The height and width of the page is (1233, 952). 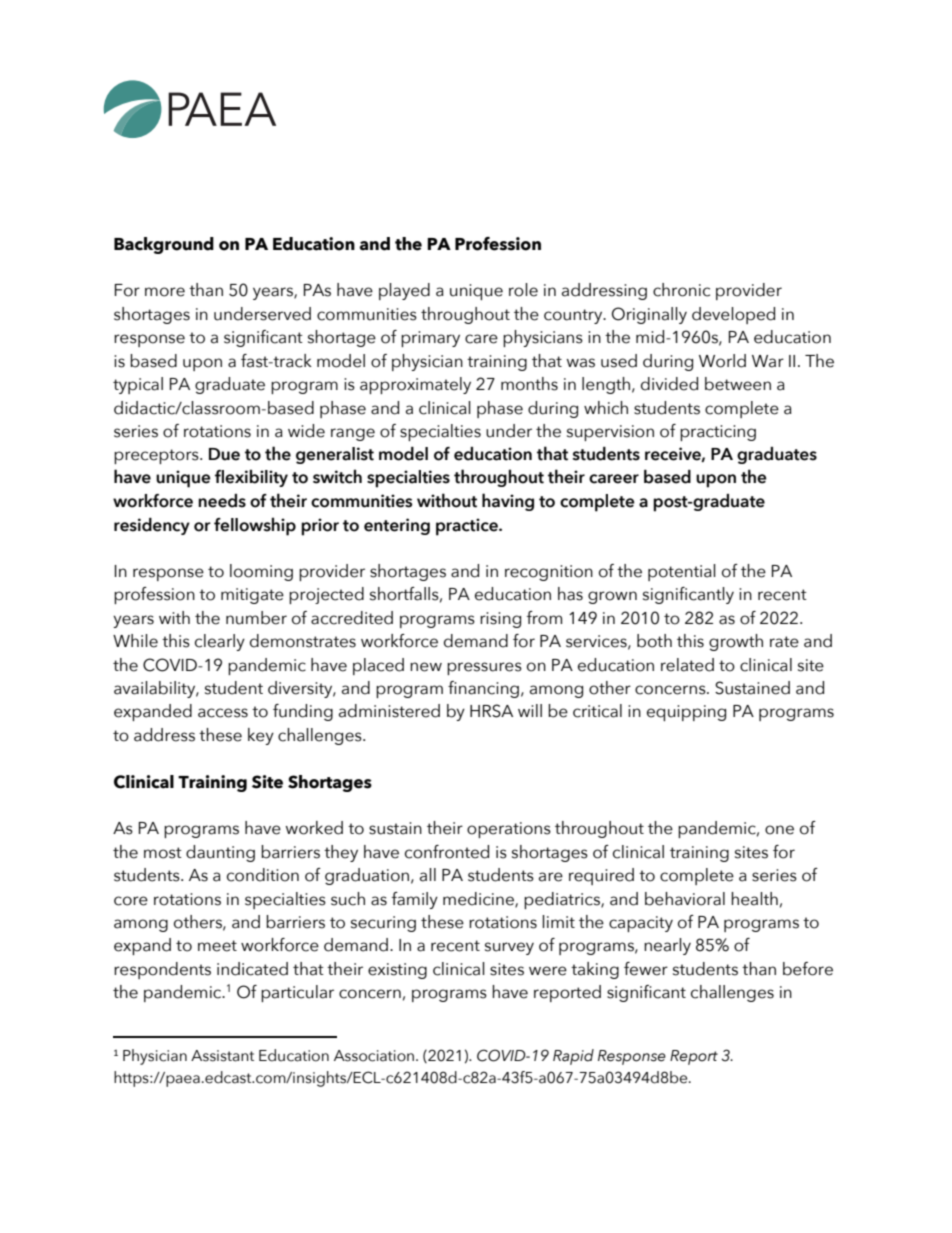 What do you see at coordinates (646, 969) in the page?
I see `fewer` at bounding box center [646, 969].
